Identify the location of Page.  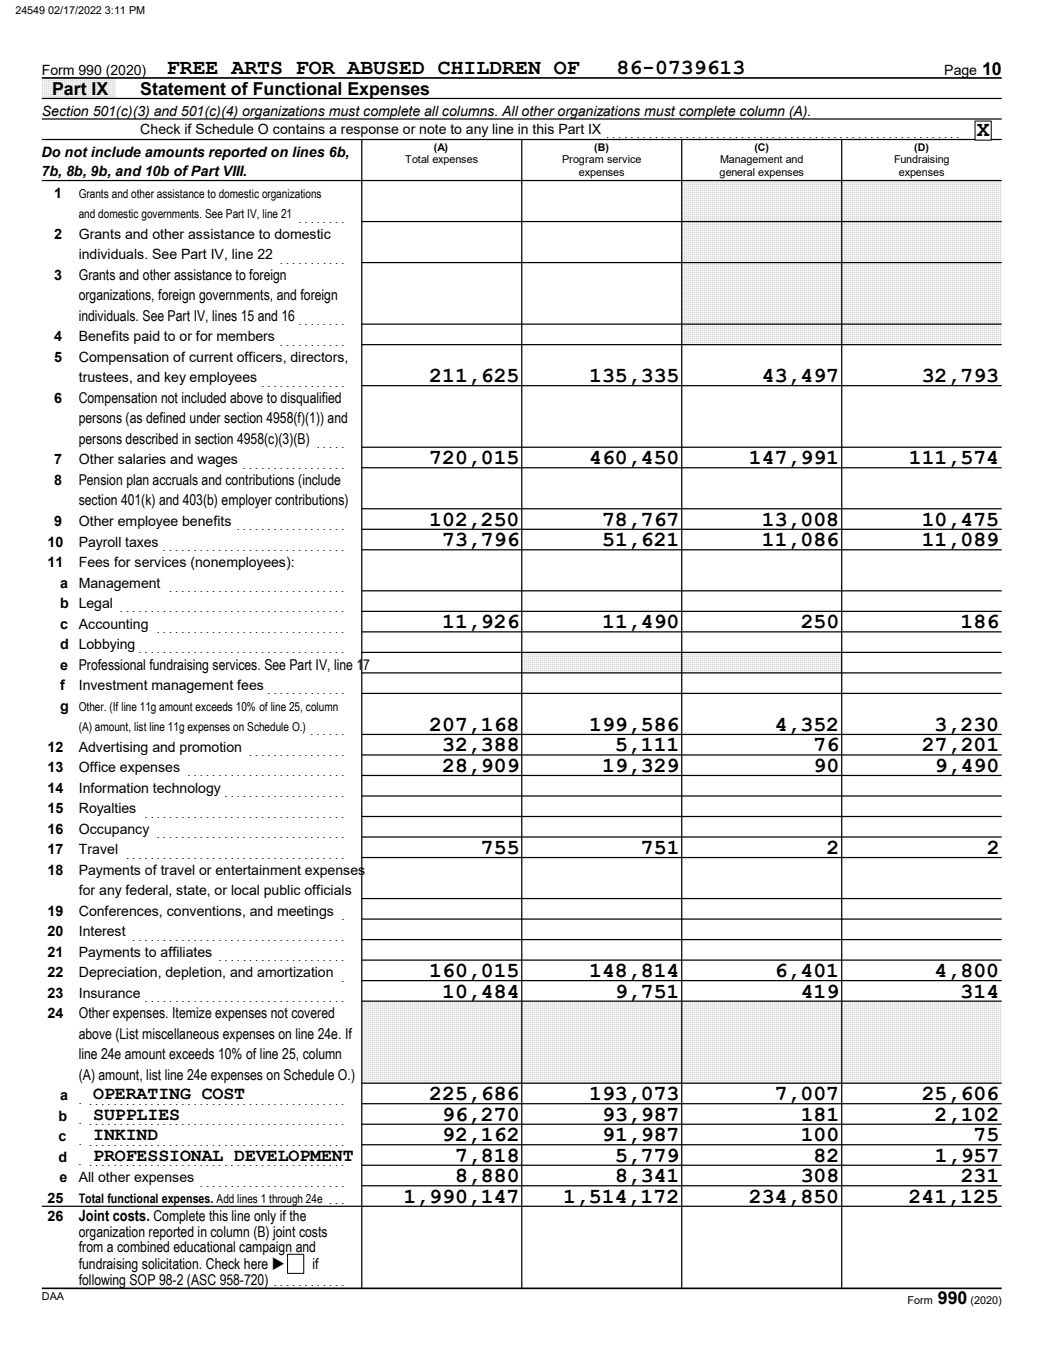
(961, 72).
